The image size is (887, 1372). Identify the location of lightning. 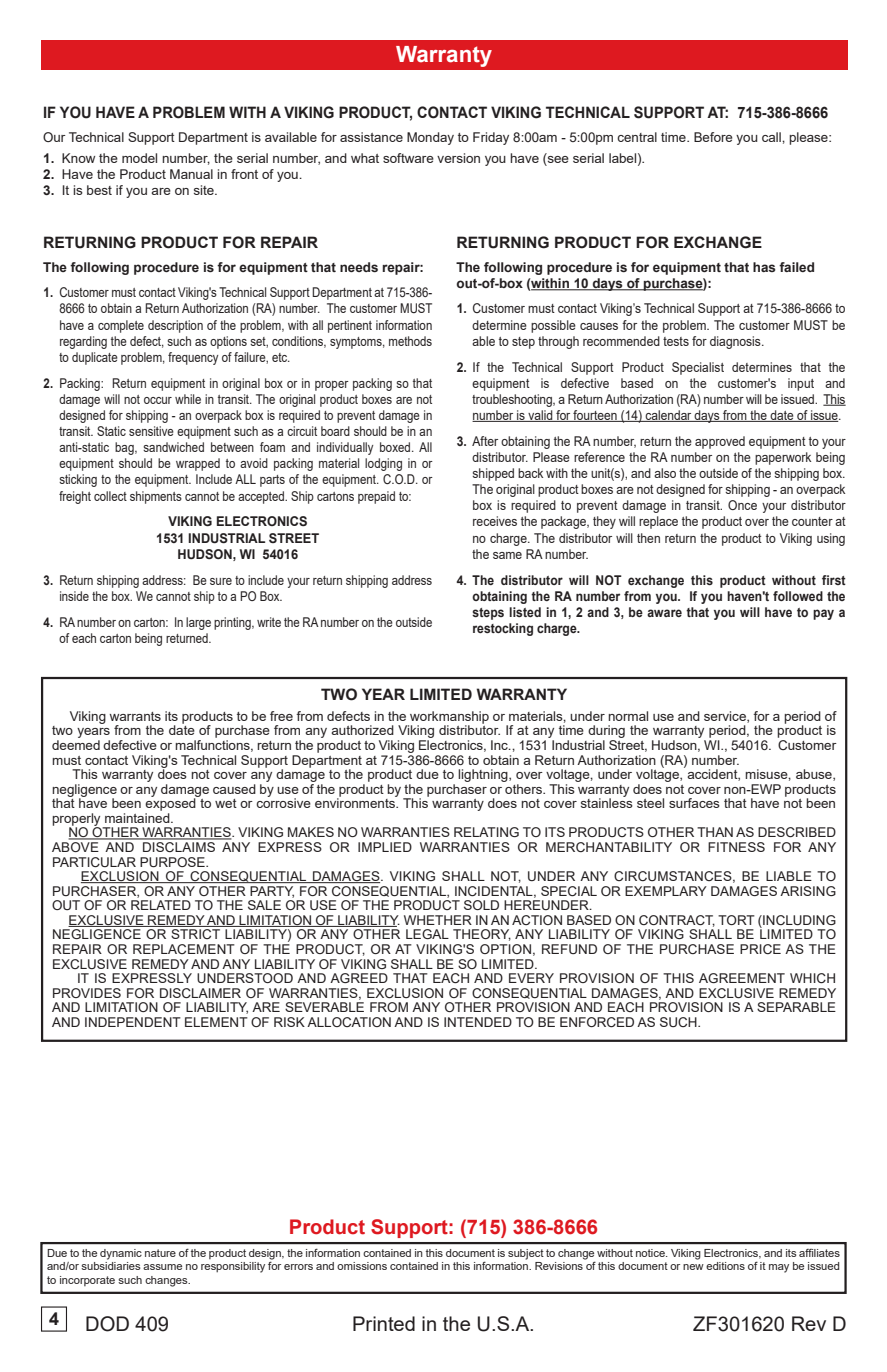
(484, 775).
